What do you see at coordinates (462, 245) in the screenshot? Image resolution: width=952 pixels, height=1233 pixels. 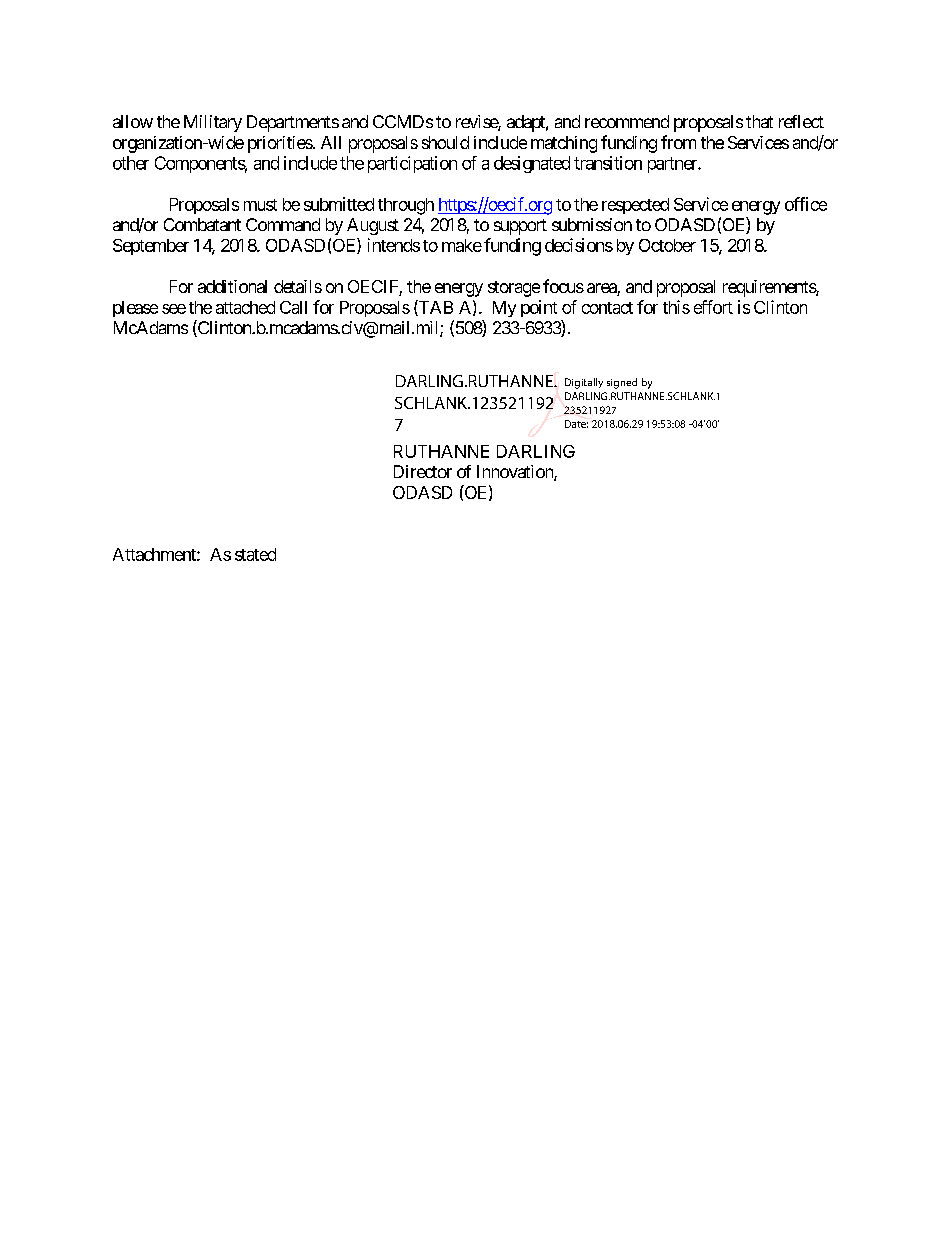 I see `make` at bounding box center [462, 245].
